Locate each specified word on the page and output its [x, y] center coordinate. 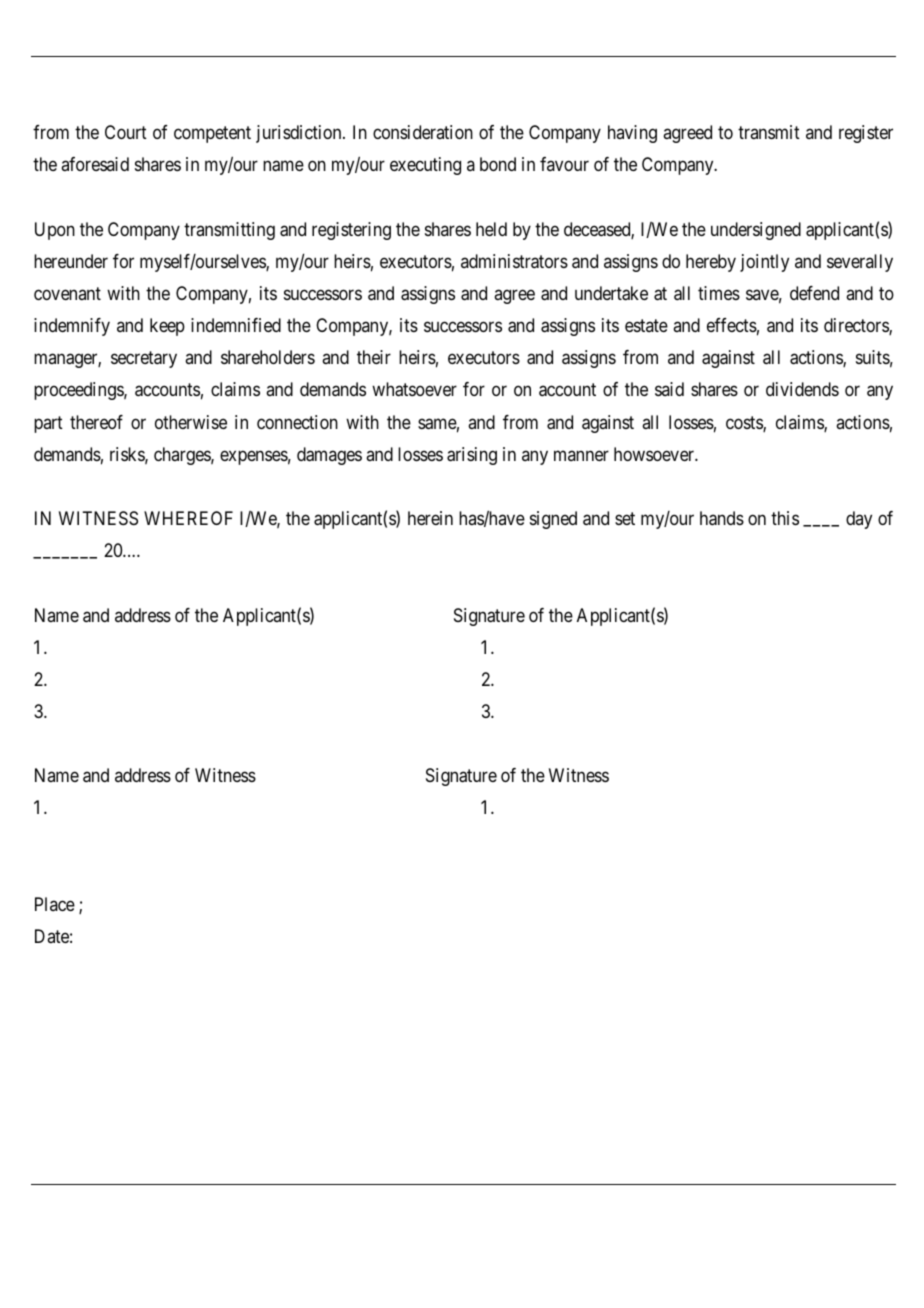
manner [581, 455]
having [632, 134]
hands [722, 518]
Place [55, 904]
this [785, 518]
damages [329, 456]
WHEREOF [188, 518]
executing [425, 166]
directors [857, 326]
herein [430, 518]
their [374, 357]
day [859, 520]
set [625, 518]
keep [167, 327]
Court [126, 132]
